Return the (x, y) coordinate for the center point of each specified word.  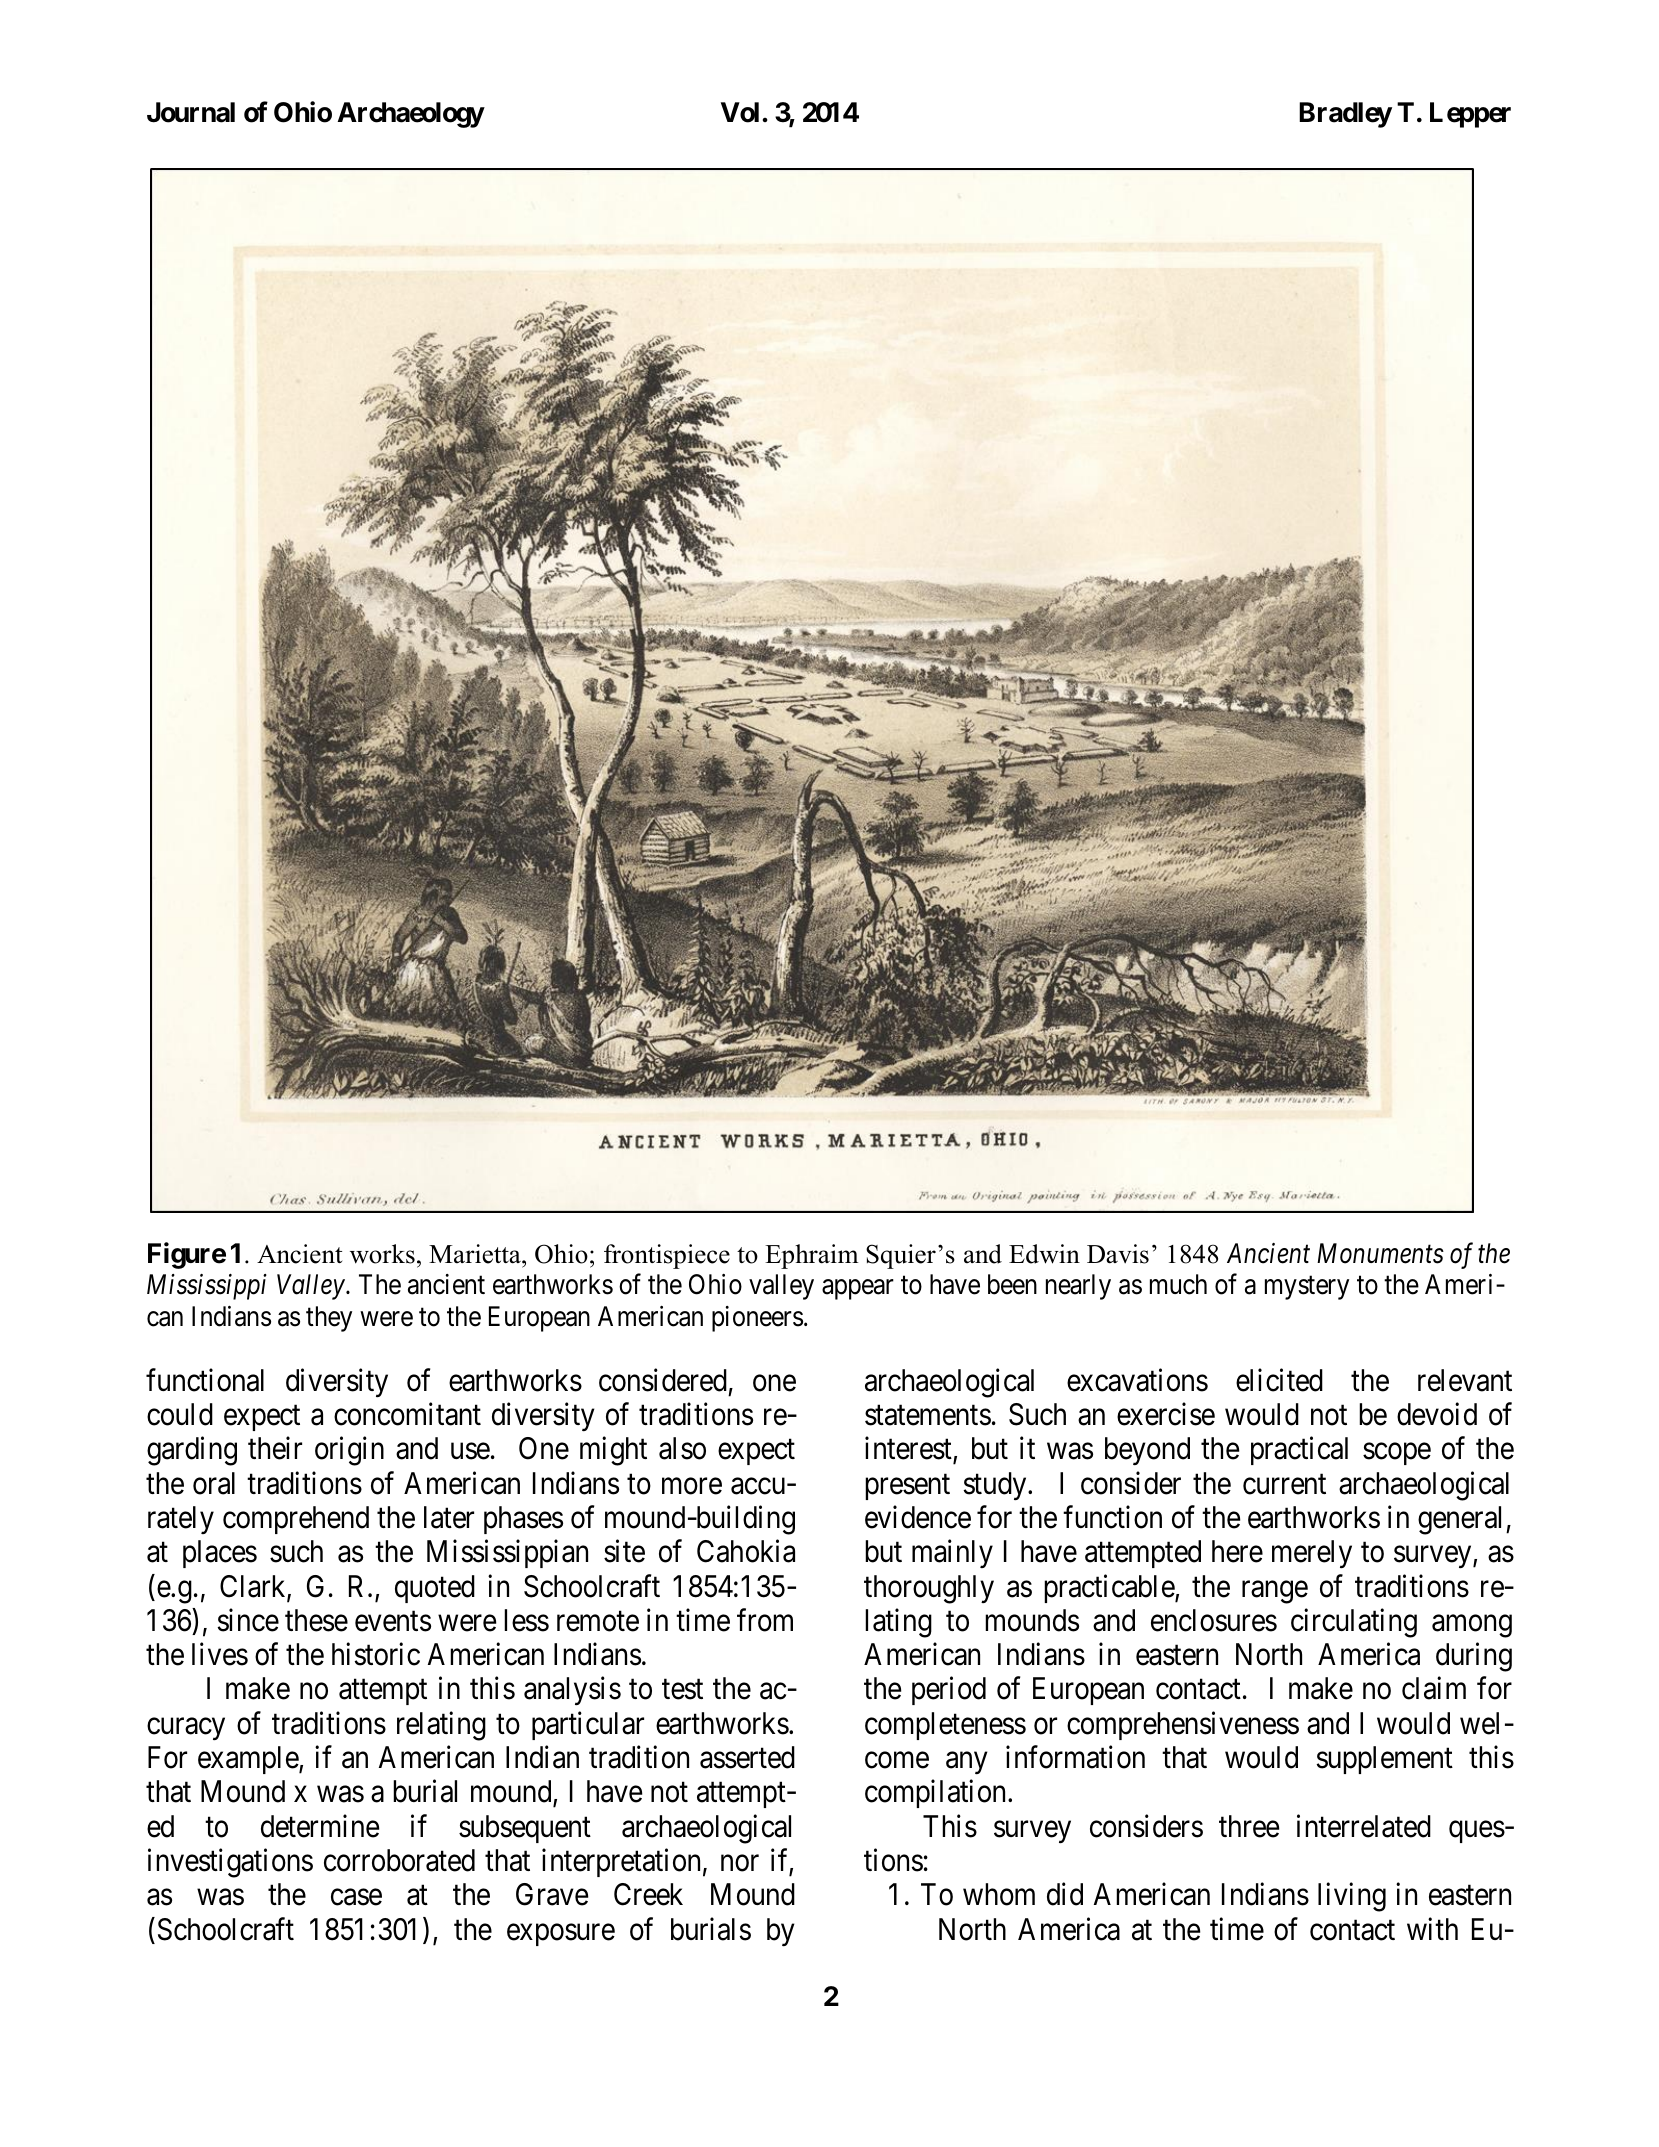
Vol (740, 112)
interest (909, 1450)
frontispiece (667, 1256)
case (356, 1897)
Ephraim (811, 1256)
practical (1299, 1451)
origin (349, 1451)
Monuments (1380, 1254)
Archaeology (411, 115)
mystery (1307, 1288)
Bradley (1345, 115)
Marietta (476, 1254)
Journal (191, 112)
